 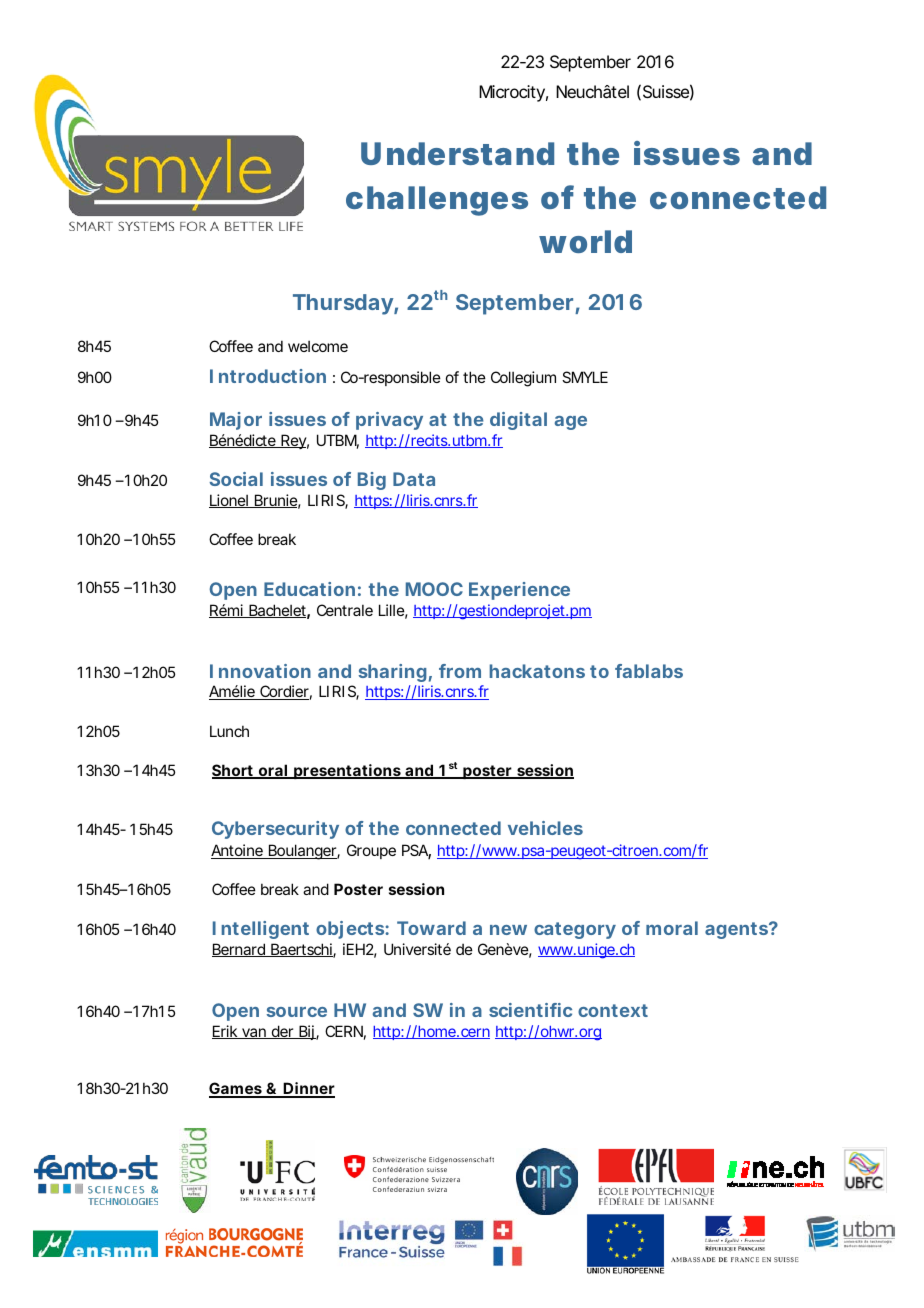 I want to click on scientific, so click(x=530, y=1010).
